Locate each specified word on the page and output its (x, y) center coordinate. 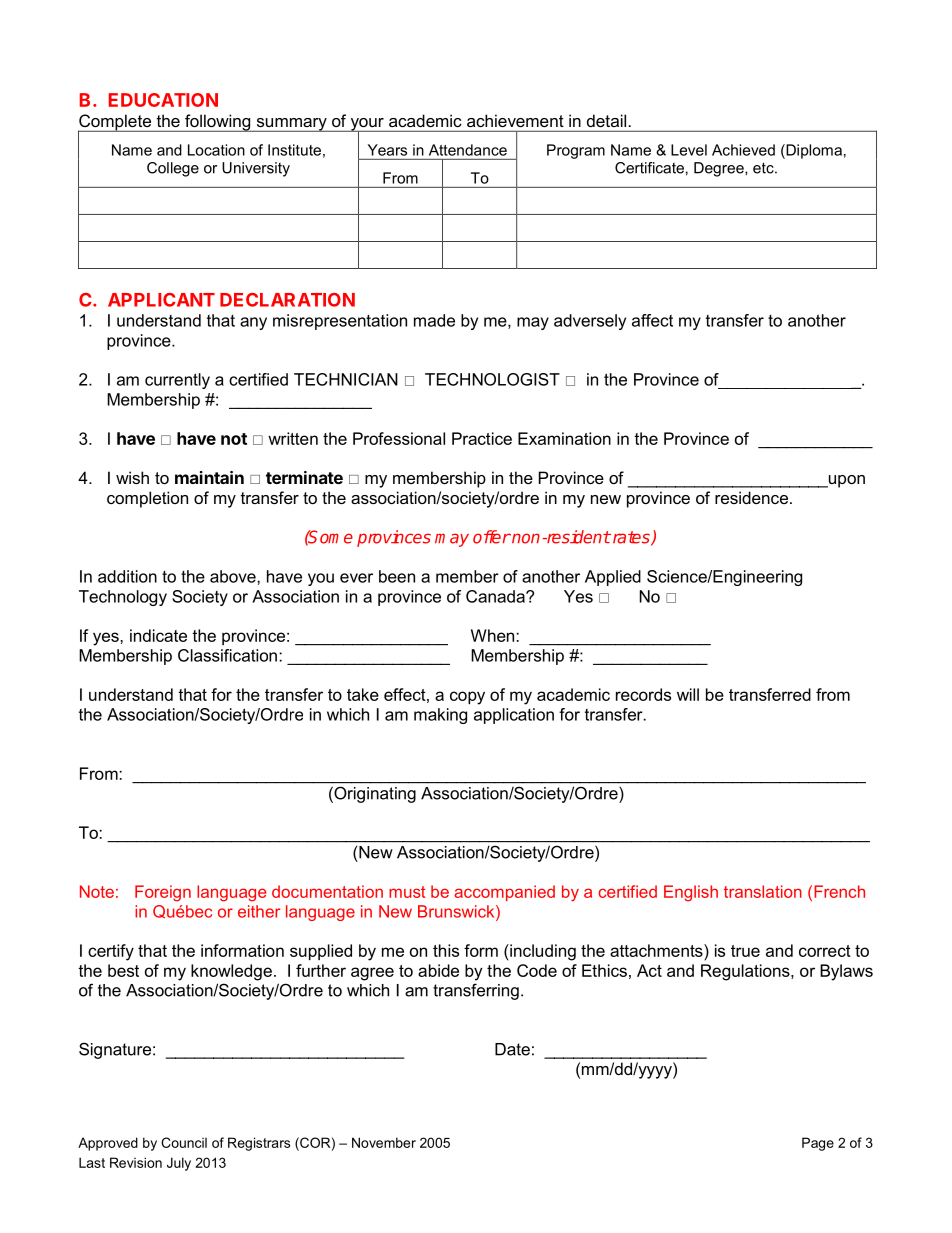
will (688, 694)
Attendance (468, 150)
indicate (158, 635)
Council (184, 1142)
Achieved (743, 150)
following (218, 123)
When (494, 635)
